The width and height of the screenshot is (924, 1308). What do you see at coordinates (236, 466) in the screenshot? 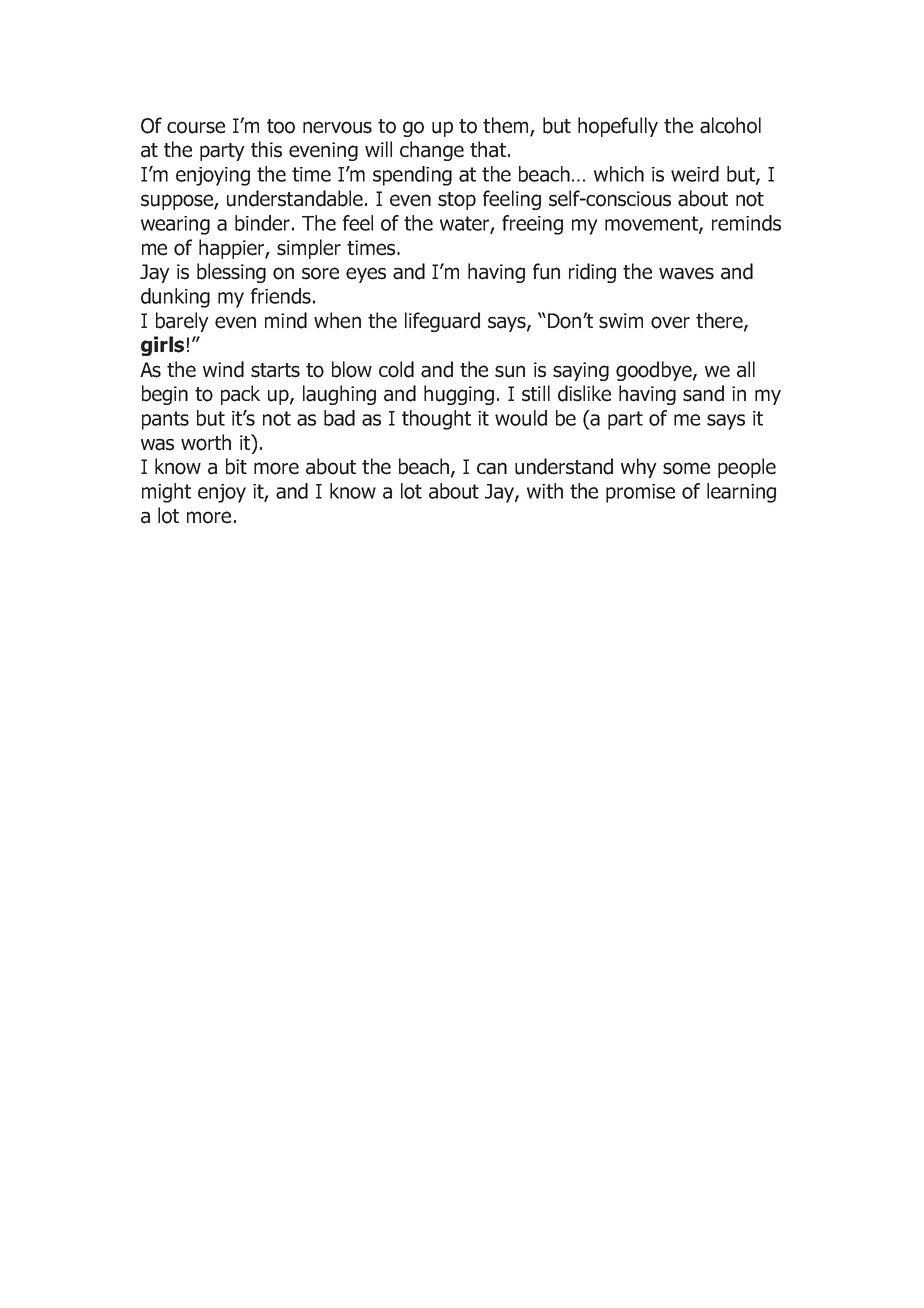
I see `bit` at bounding box center [236, 466].
